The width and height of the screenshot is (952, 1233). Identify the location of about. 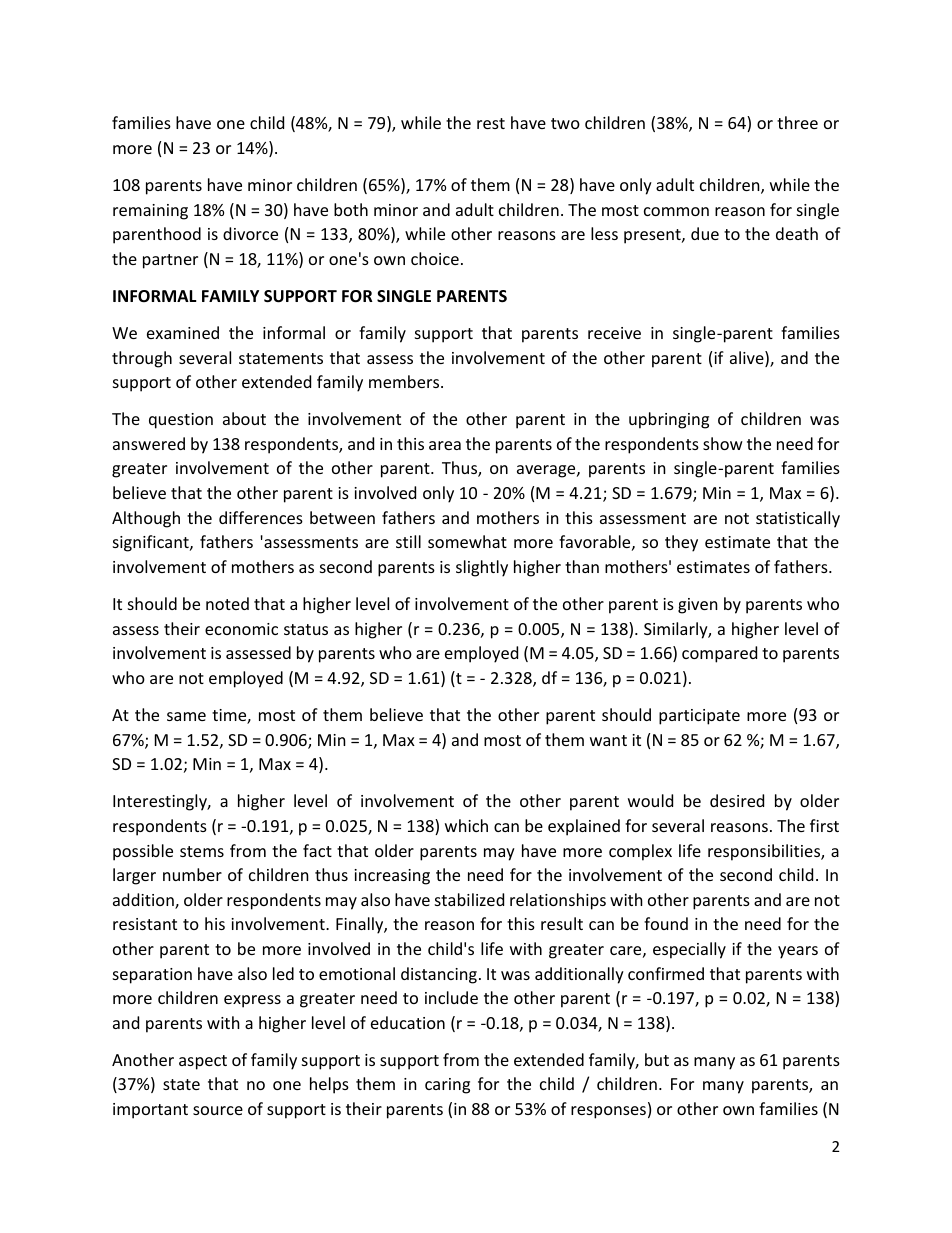
(244, 418).
